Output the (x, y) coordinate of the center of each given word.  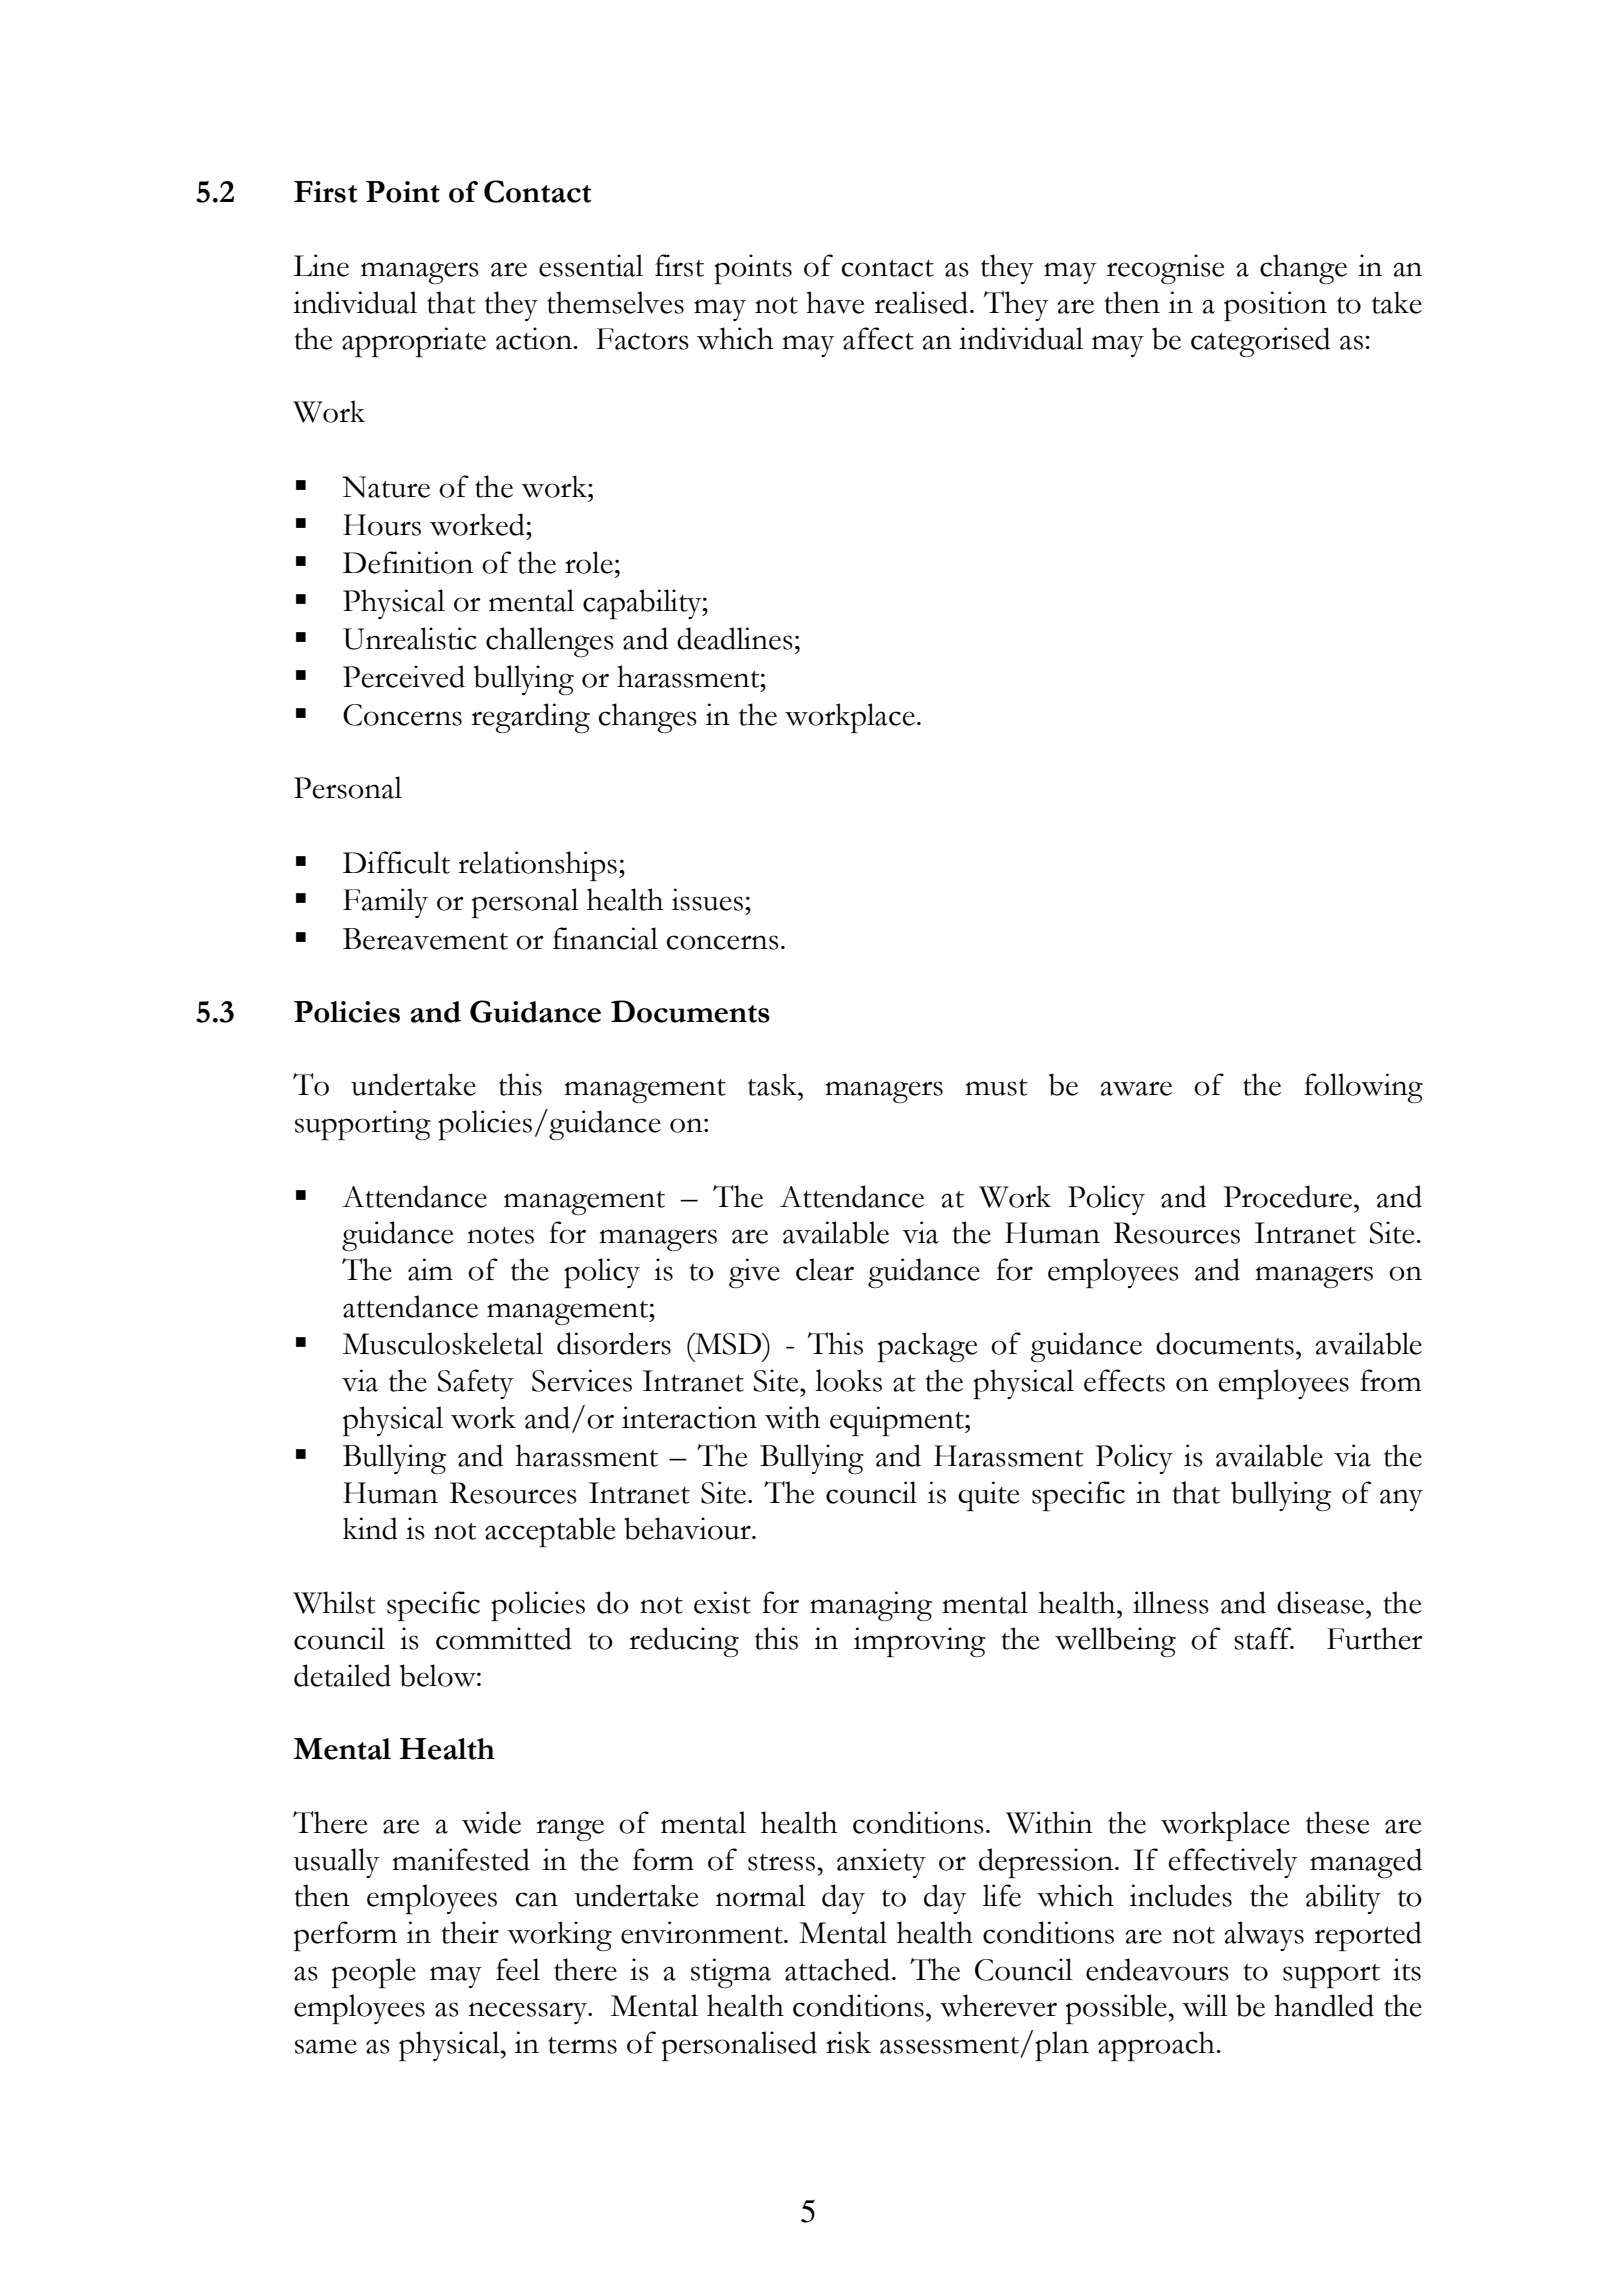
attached (839, 1969)
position (1275, 306)
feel (518, 1969)
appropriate (414, 342)
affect (878, 338)
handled (1324, 2005)
